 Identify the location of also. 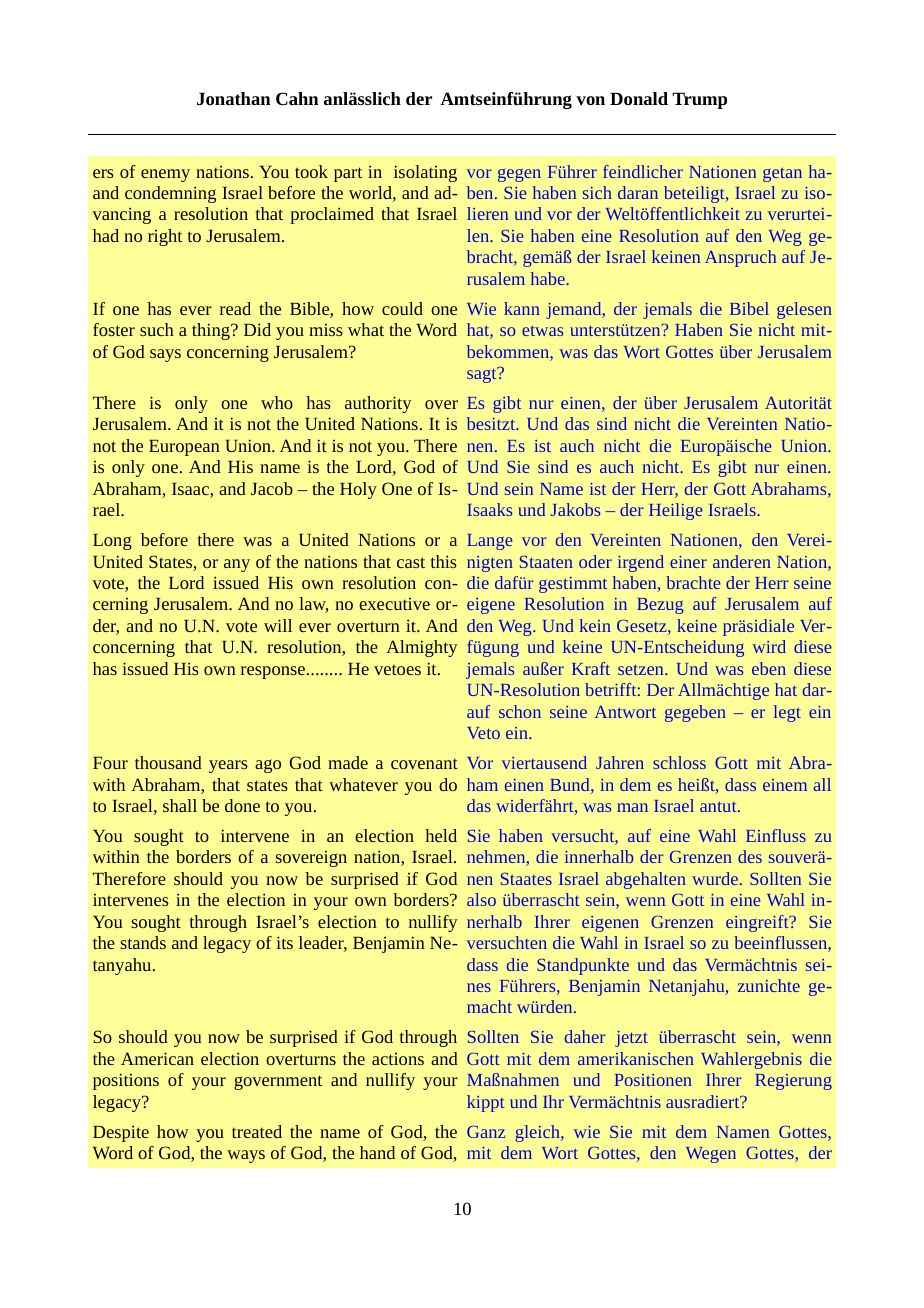
(481, 899).
